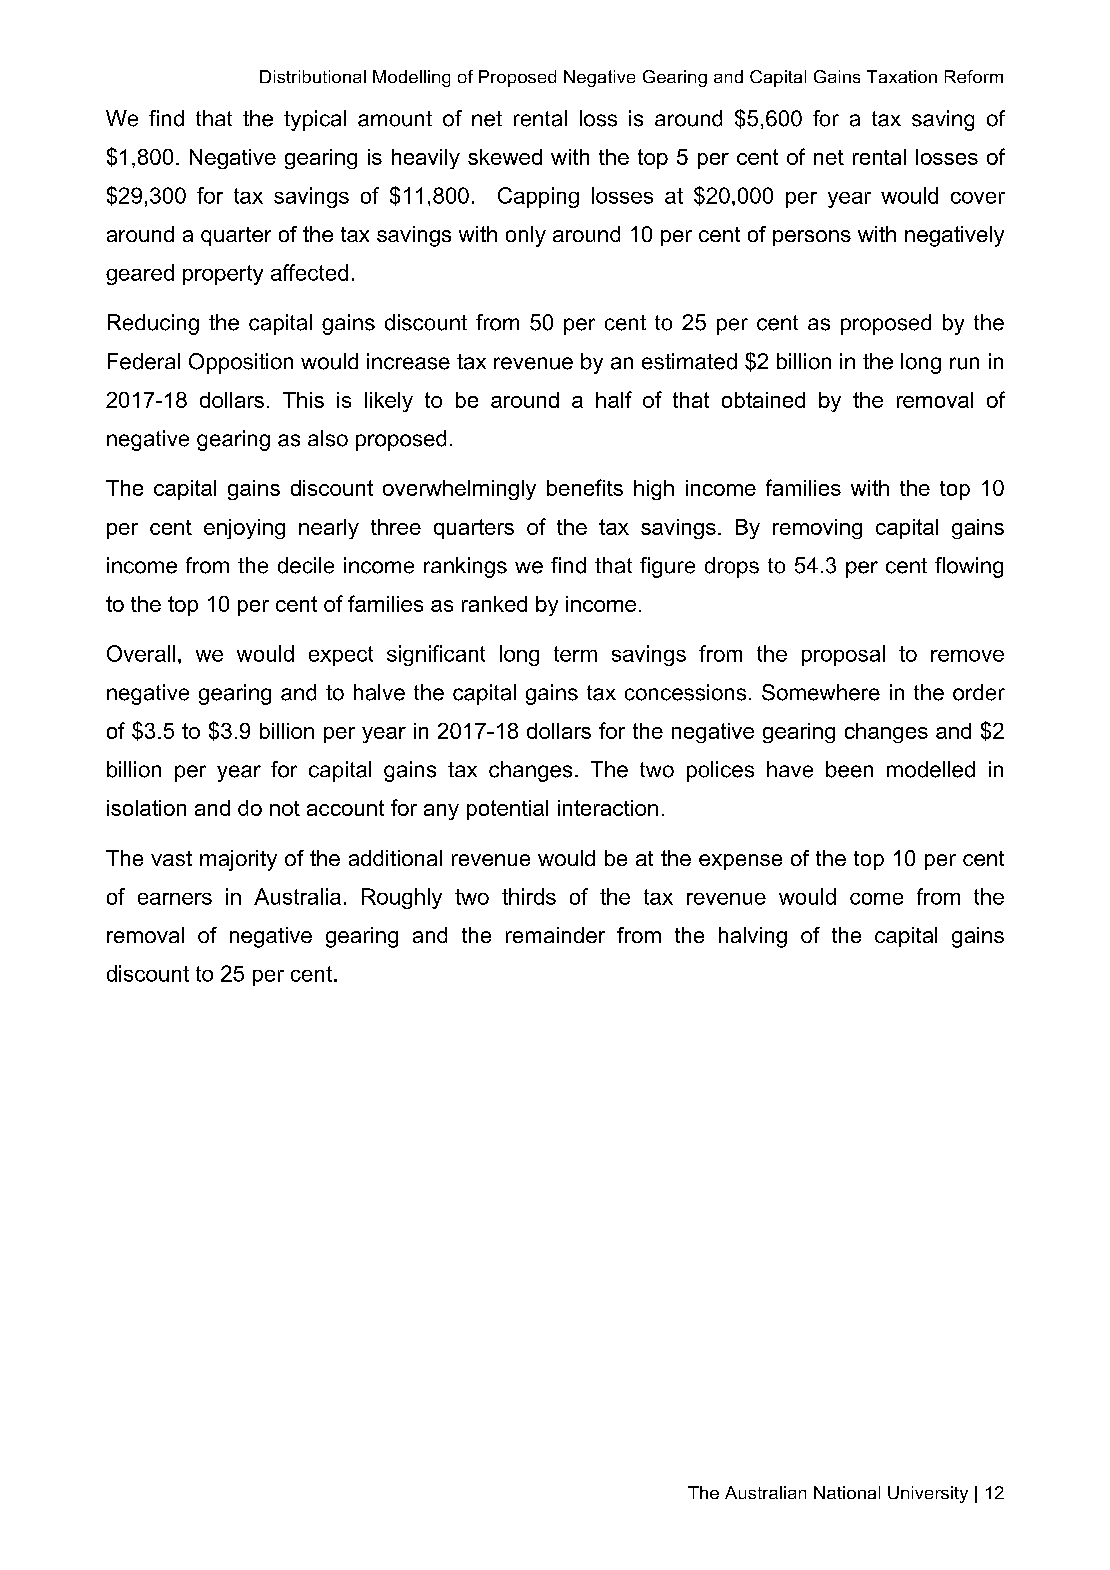 This document has width=1110, height=1570. What do you see at coordinates (928, 1494) in the document?
I see `University` at bounding box center [928, 1494].
